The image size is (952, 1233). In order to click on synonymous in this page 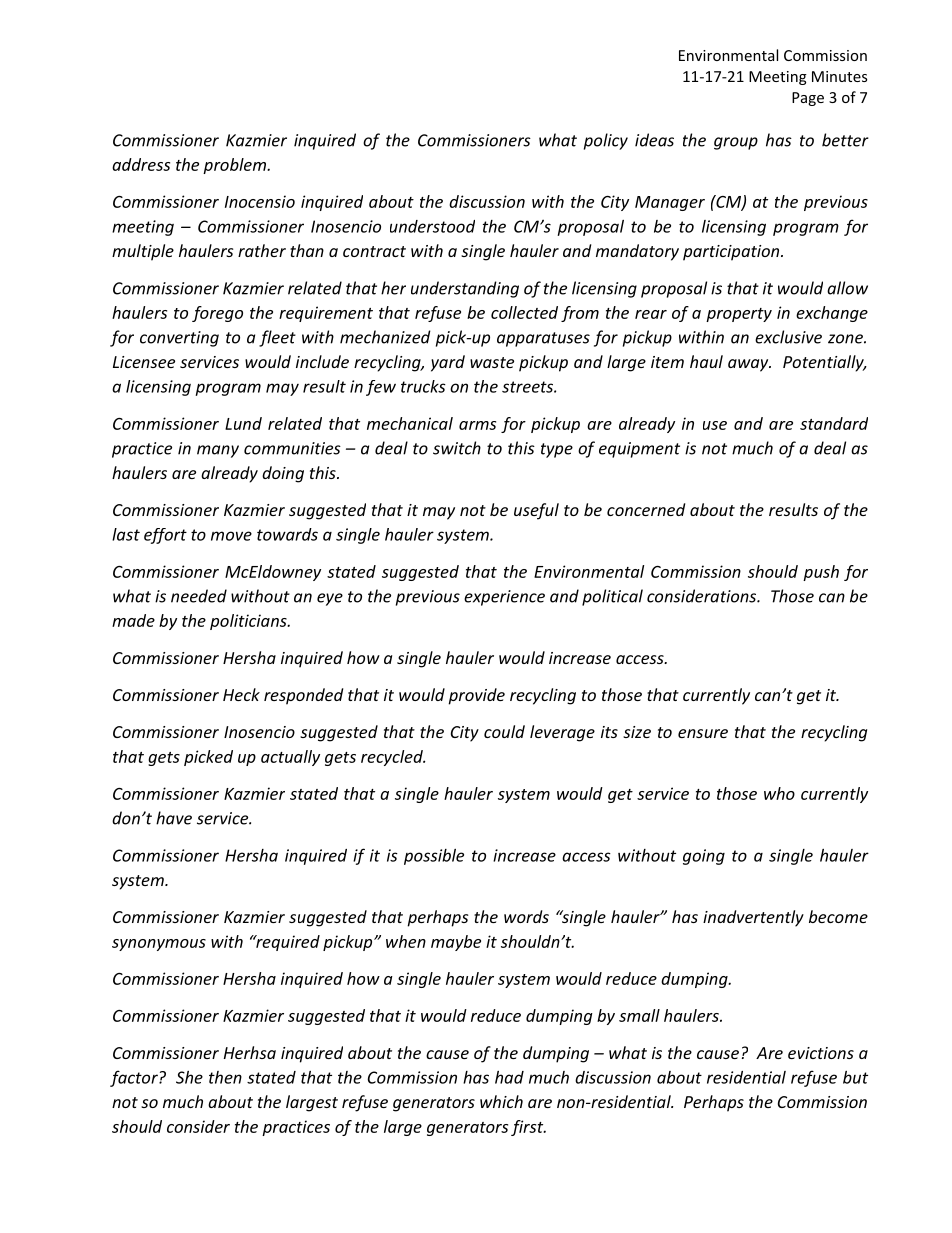, I will do `click(159, 945)`.
